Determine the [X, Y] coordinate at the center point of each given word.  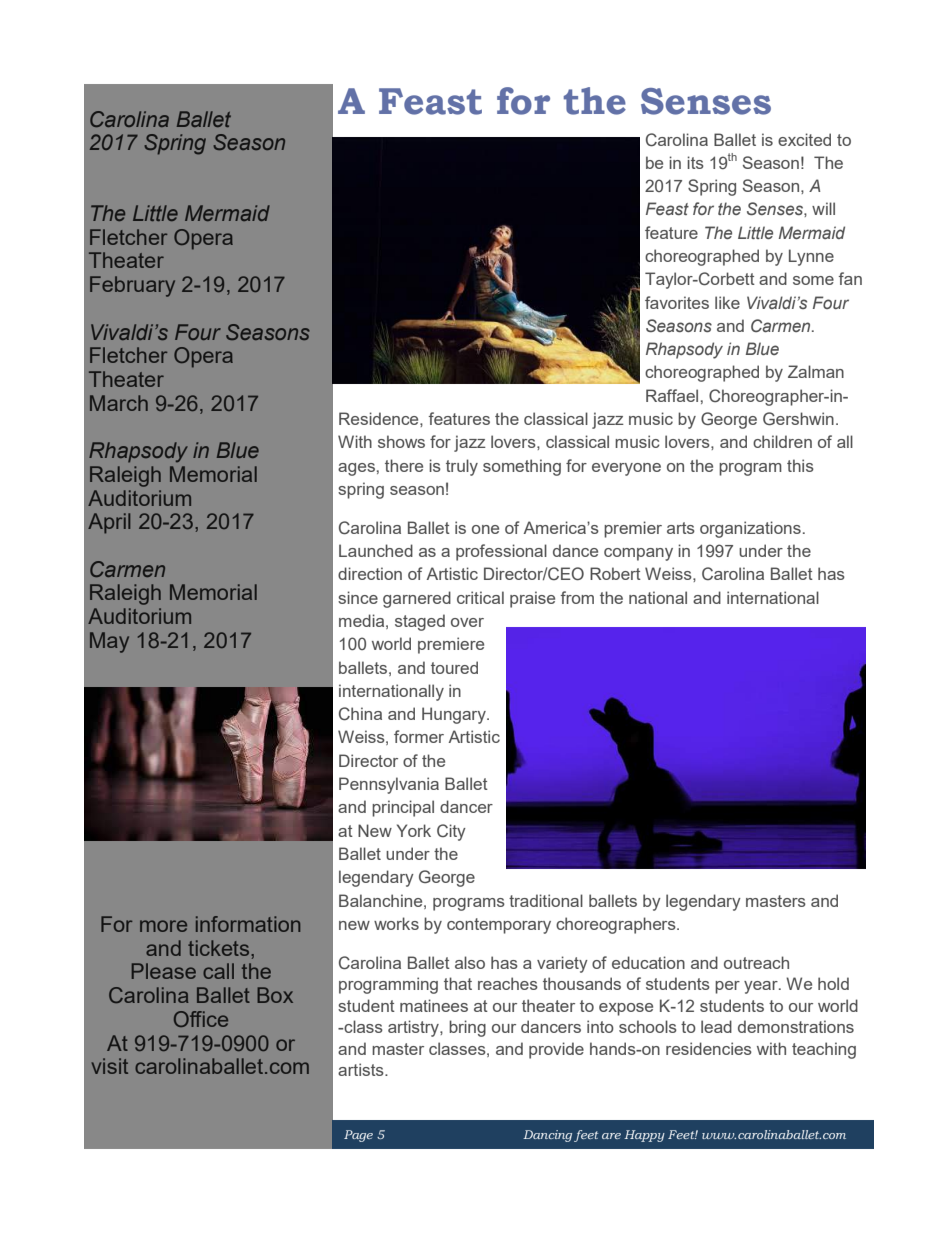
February [132, 286]
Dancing [547, 1136]
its [695, 162]
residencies [709, 1048]
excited [804, 139]
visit [110, 1066]
